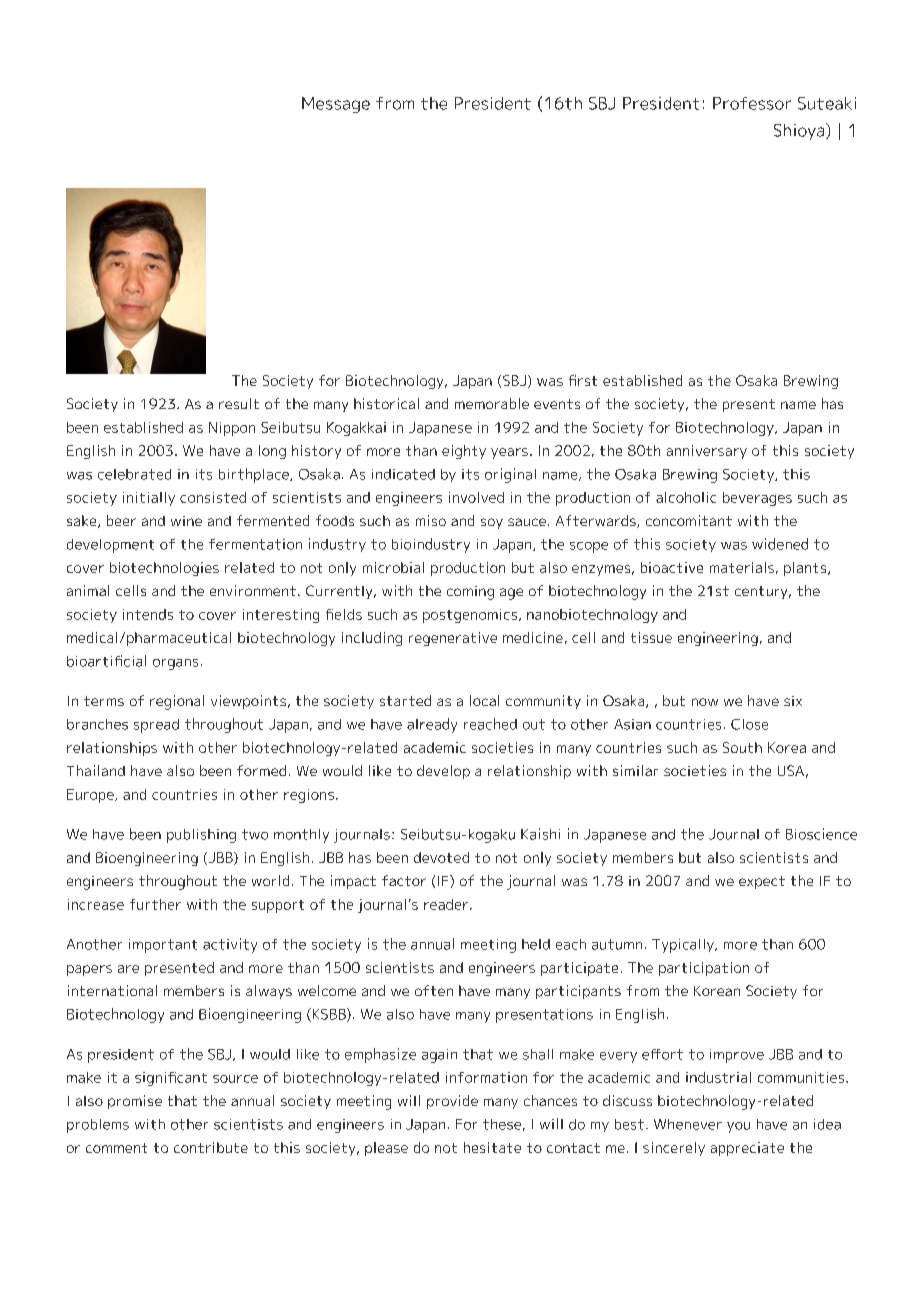 The height and width of the image is (1308, 924). Describe the element at coordinates (239, 403) in the image. I see `result` at that location.
